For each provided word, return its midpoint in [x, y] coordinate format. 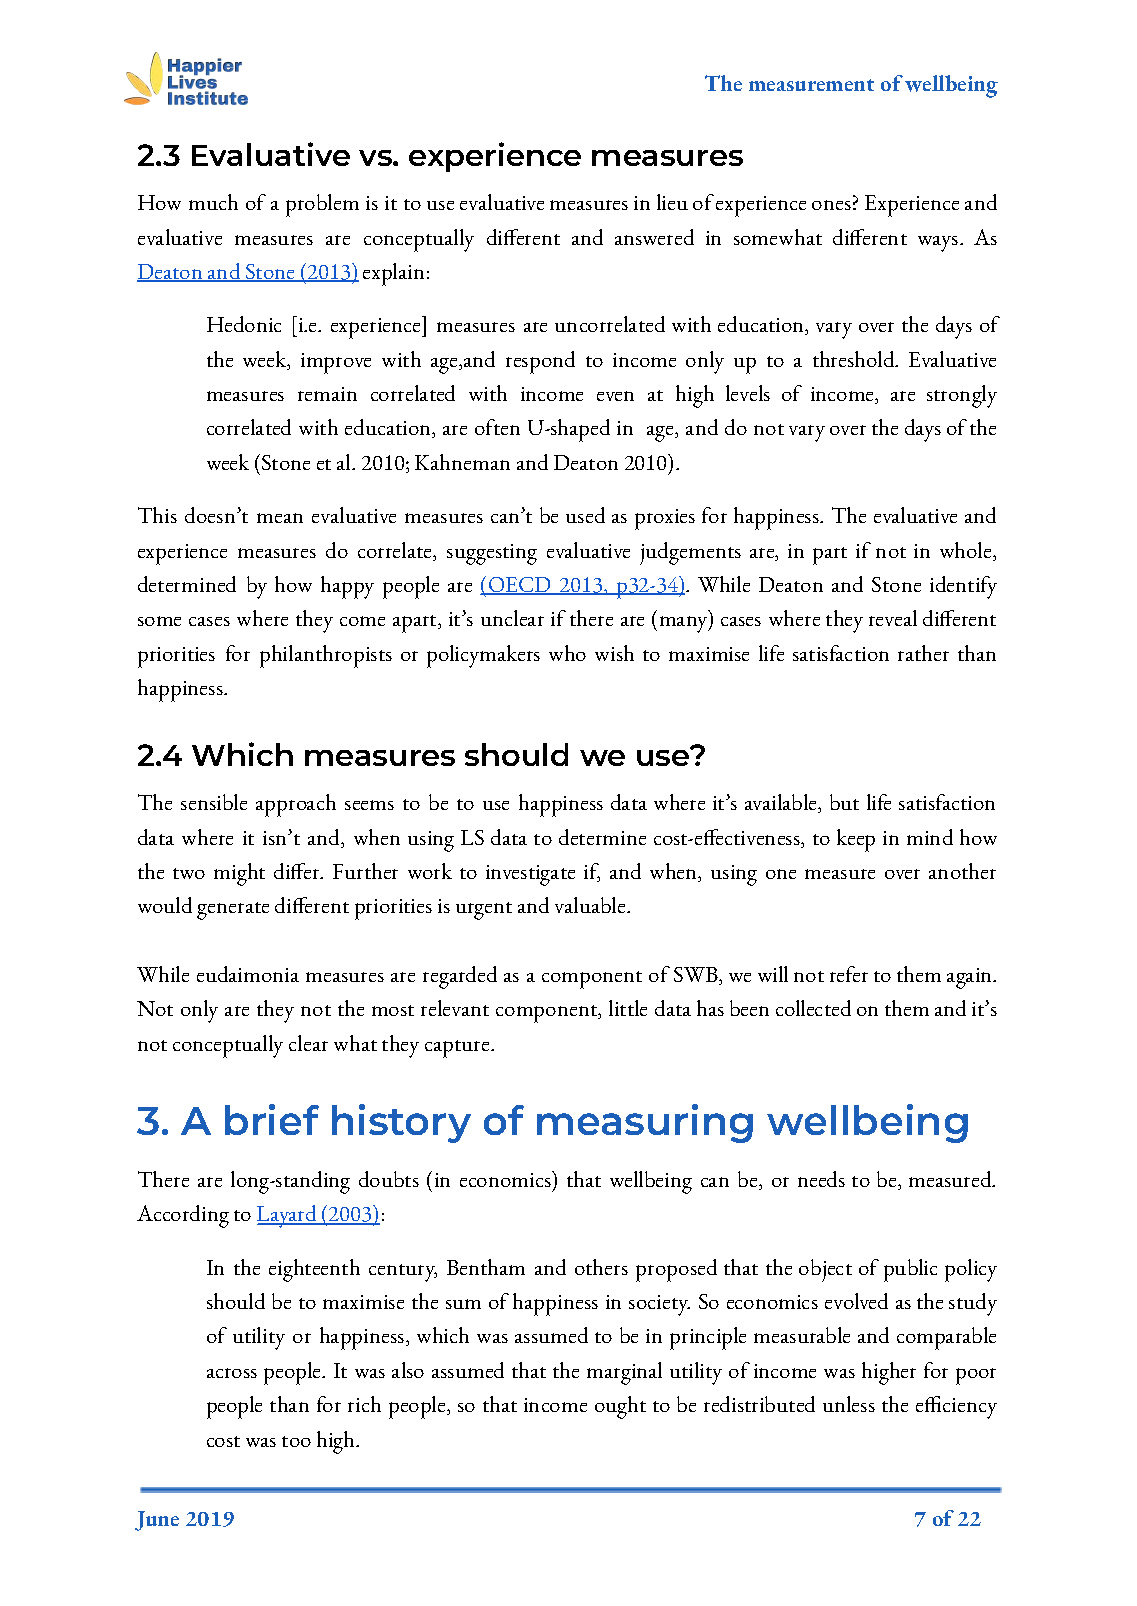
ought [620, 1407]
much [213, 202]
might [239, 874]
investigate [530, 875]
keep [856, 840]
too [296, 1441]
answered [654, 237]
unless [849, 1404]
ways [939, 244]
